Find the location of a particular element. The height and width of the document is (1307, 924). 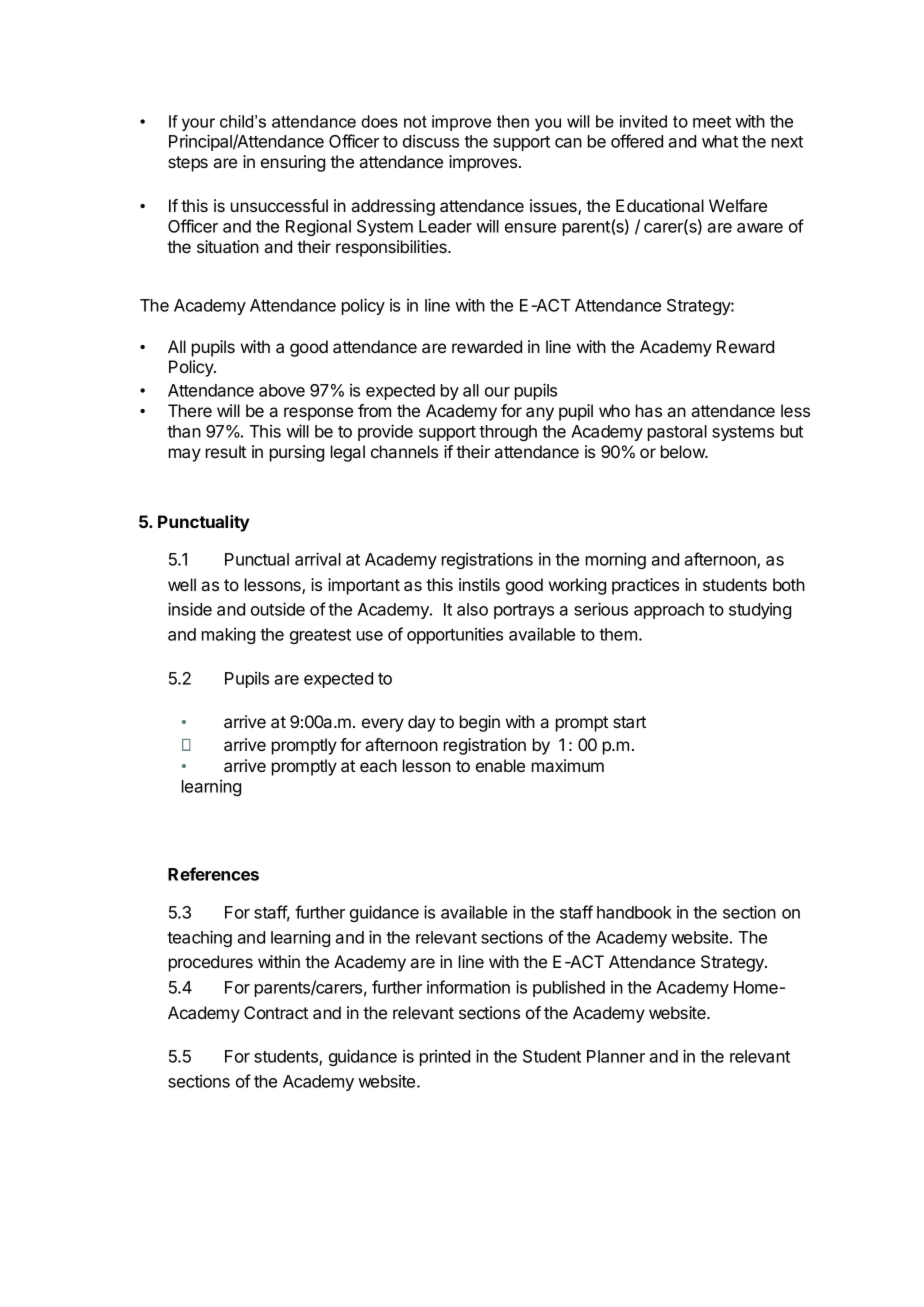

printed is located at coordinates (445, 1057).
